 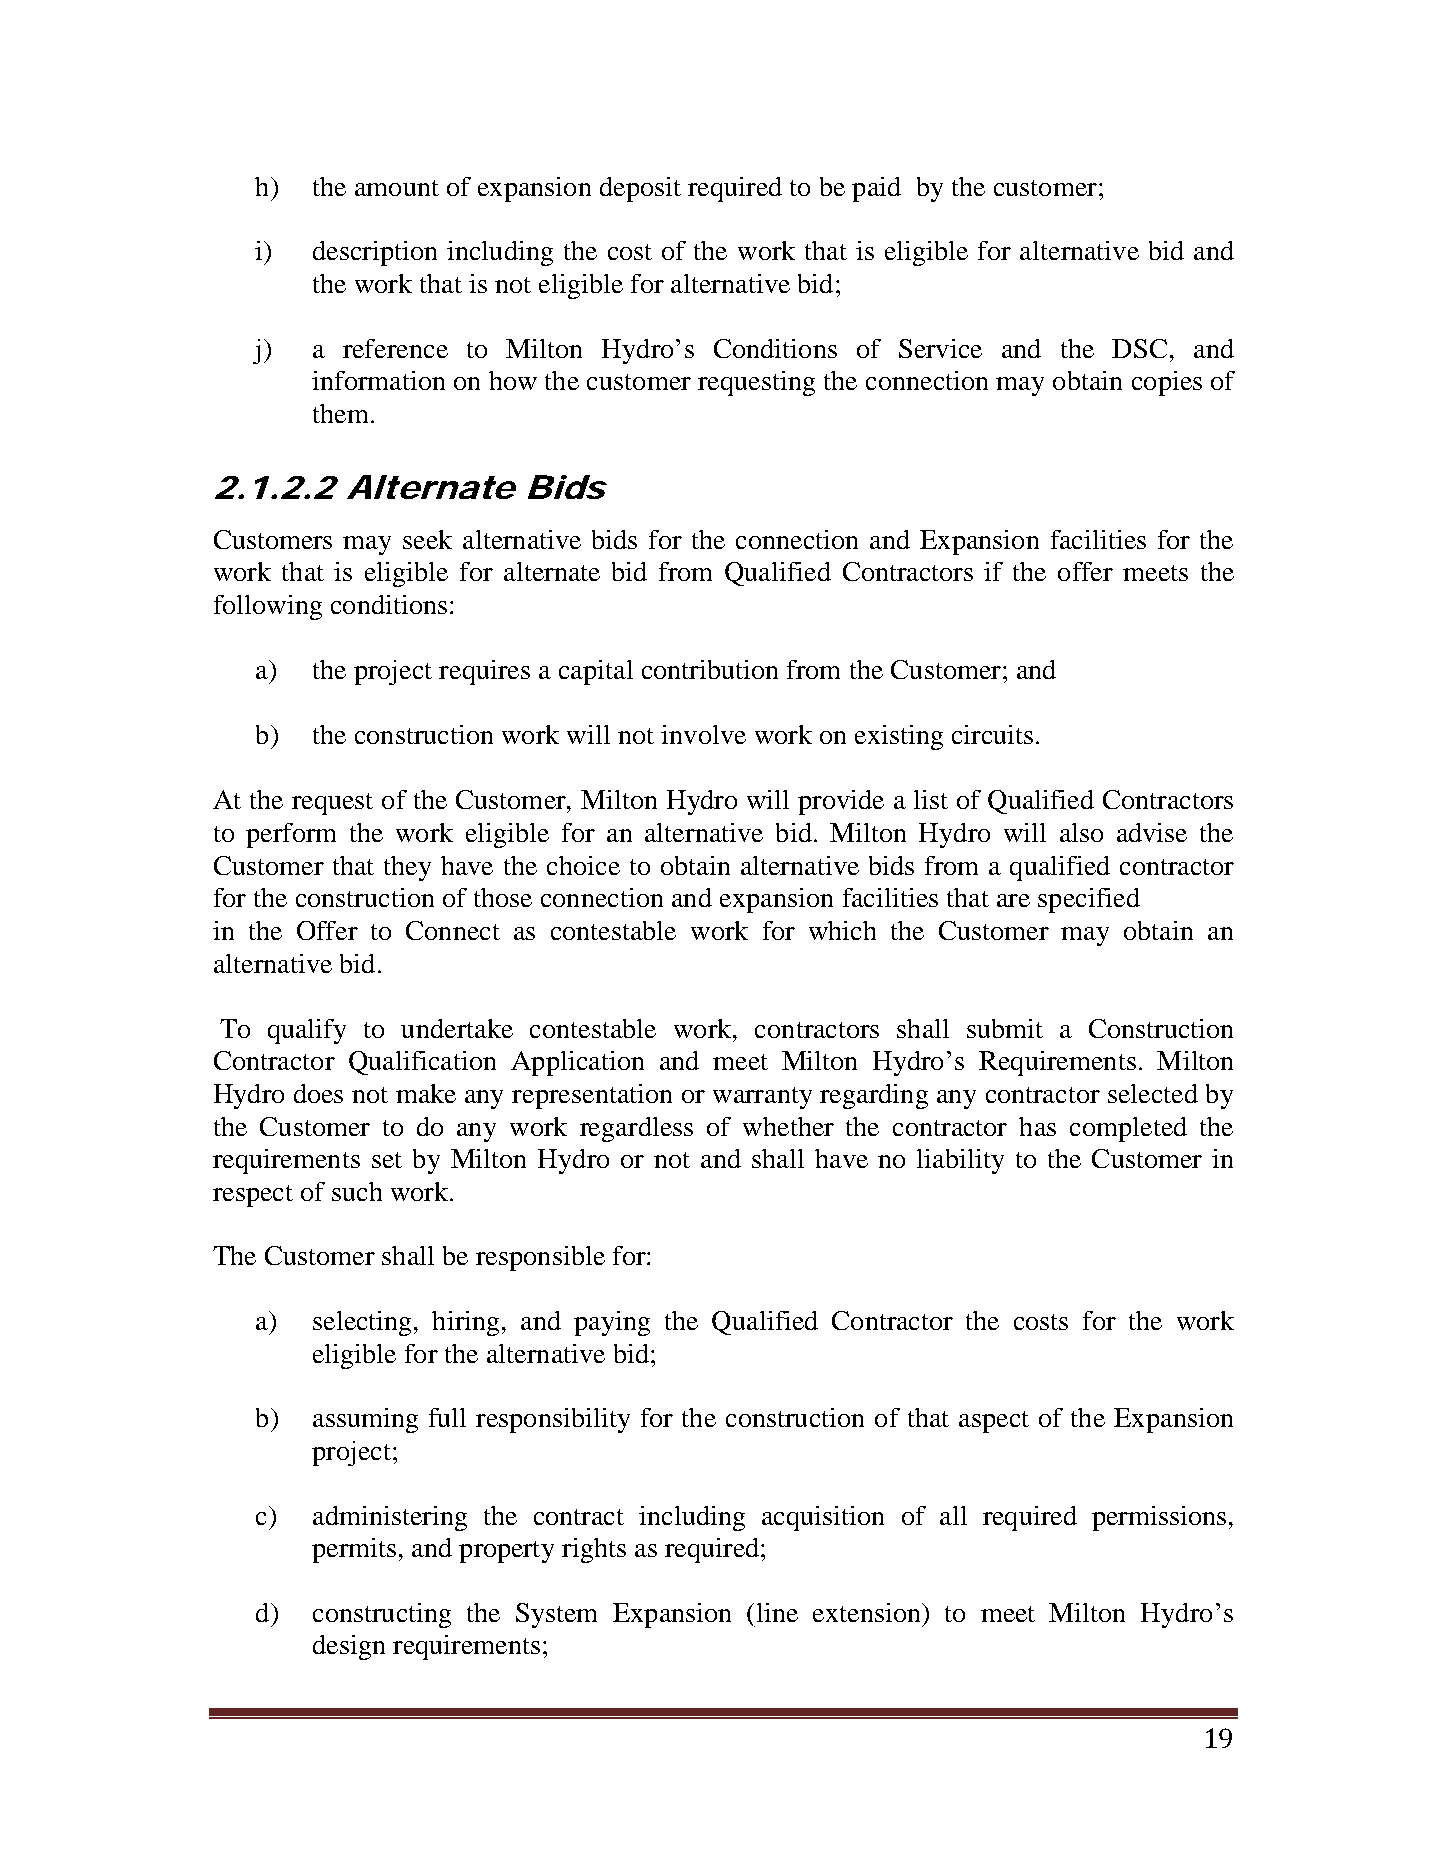 What do you see at coordinates (382, 1615) in the screenshot?
I see `constructing` at bounding box center [382, 1615].
